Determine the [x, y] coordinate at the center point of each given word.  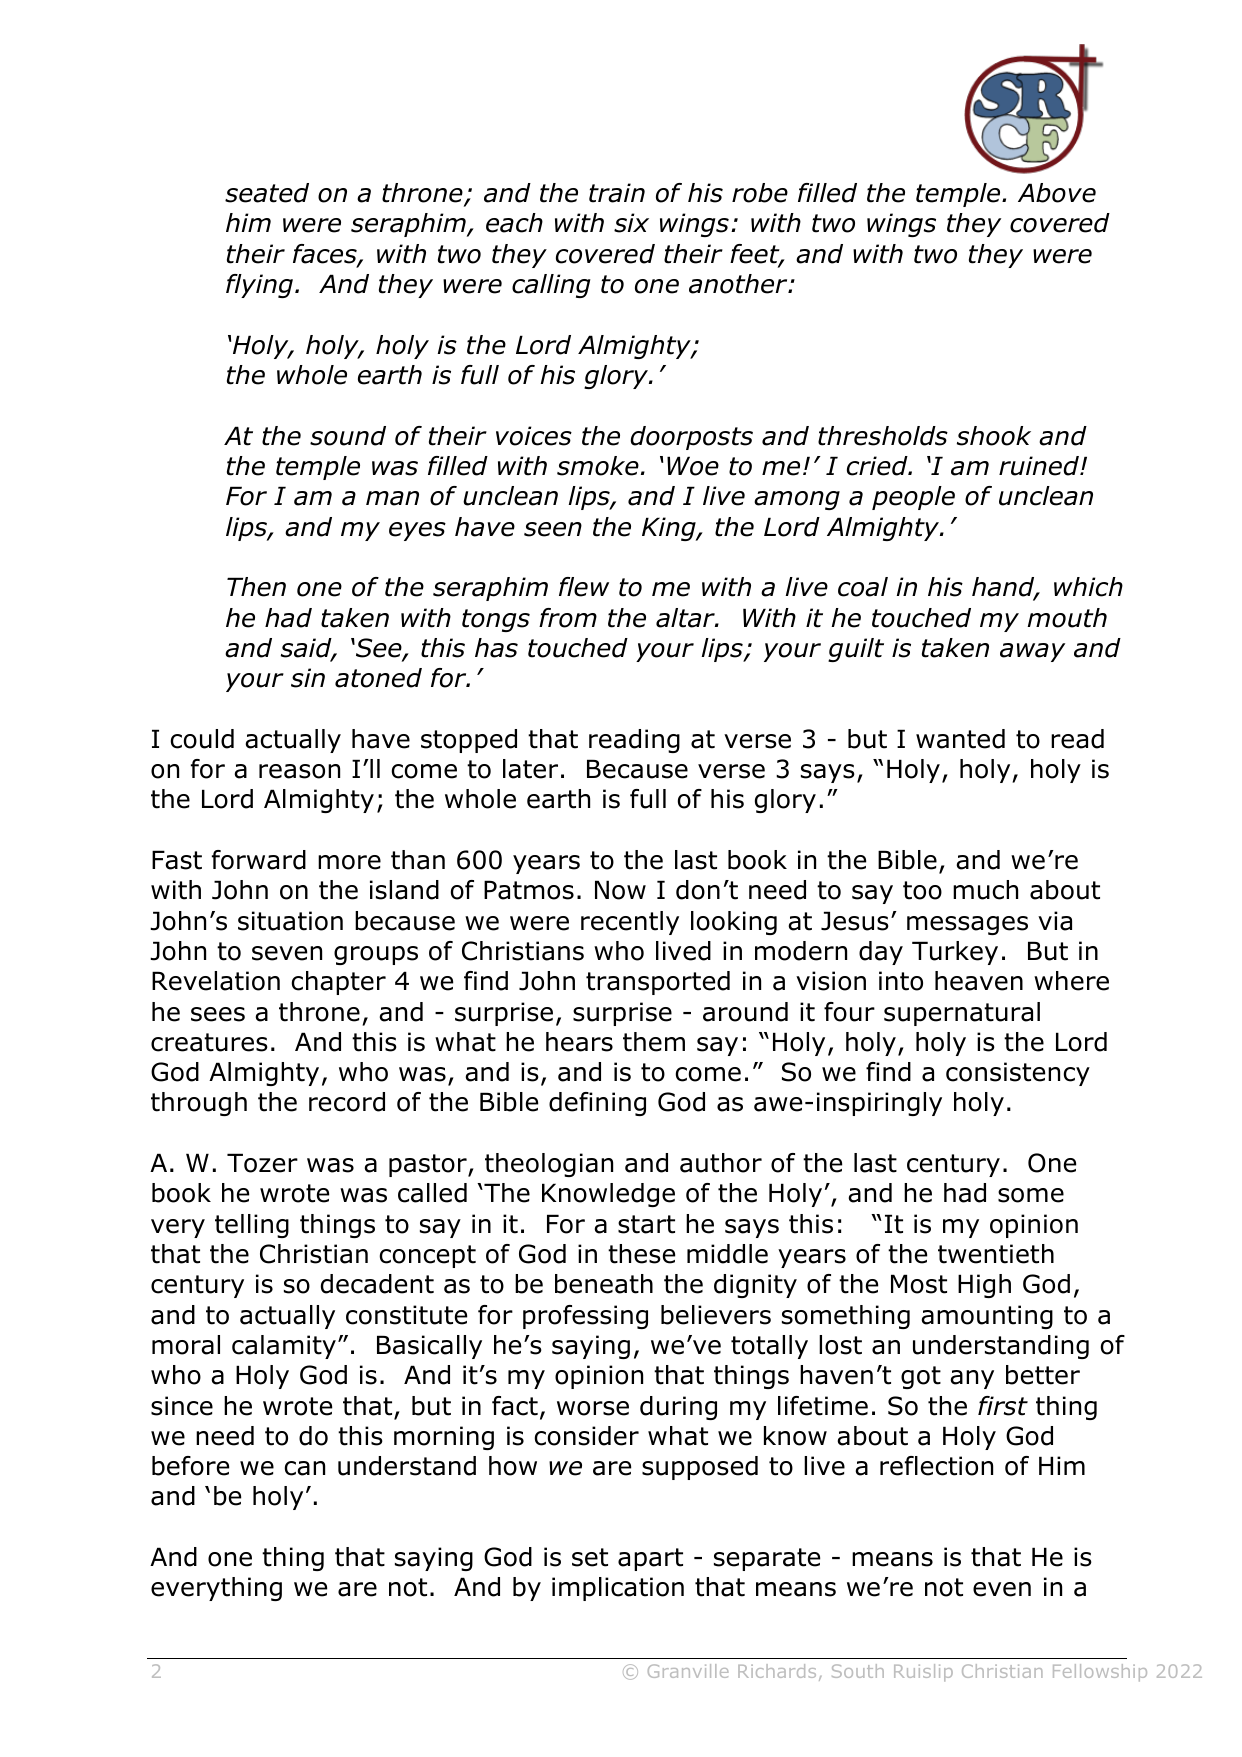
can [304, 1468]
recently [630, 923]
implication [618, 1589]
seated [267, 193]
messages [967, 925]
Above [1057, 193]
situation [290, 921]
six [631, 223]
